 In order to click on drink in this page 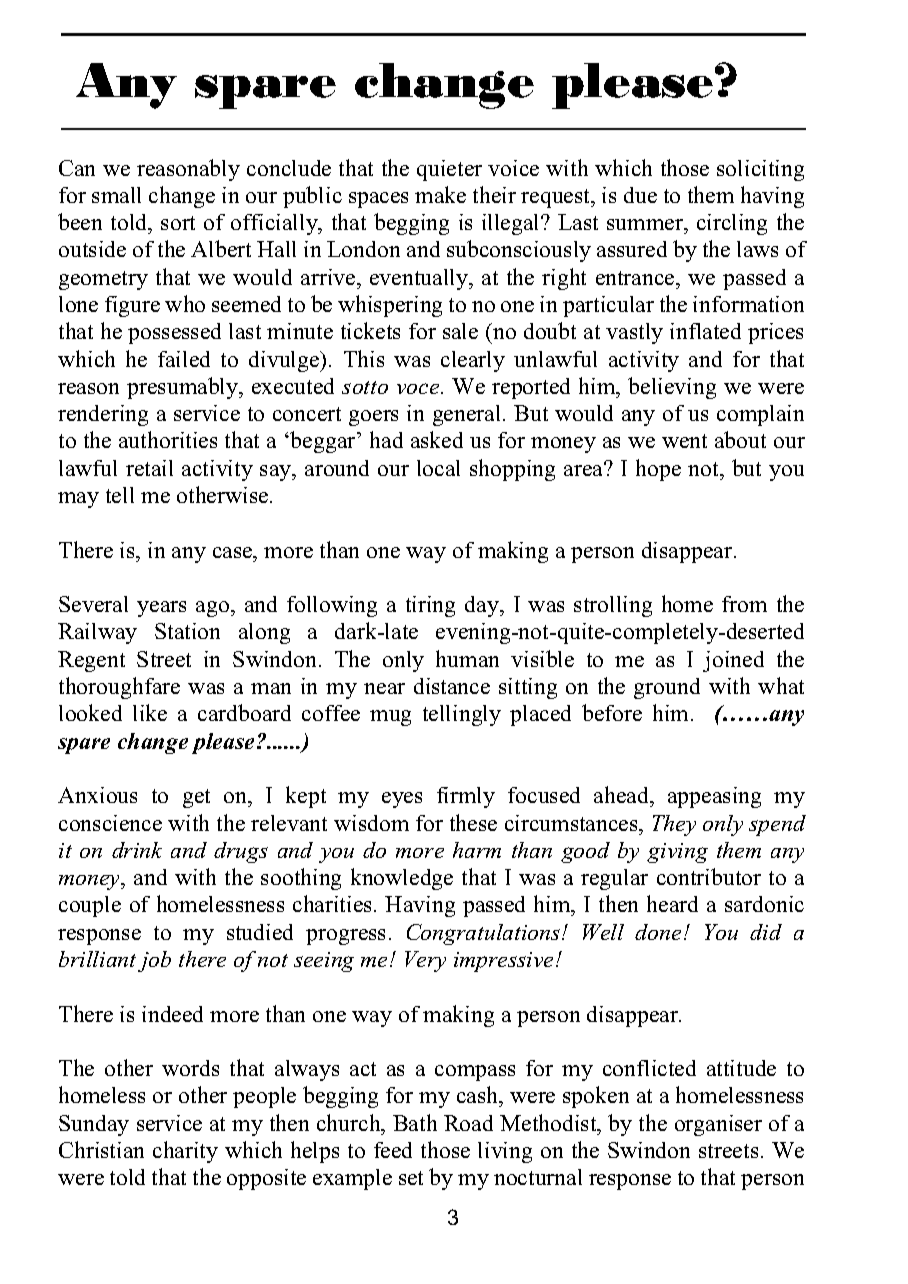, I will do `click(137, 850)`.
